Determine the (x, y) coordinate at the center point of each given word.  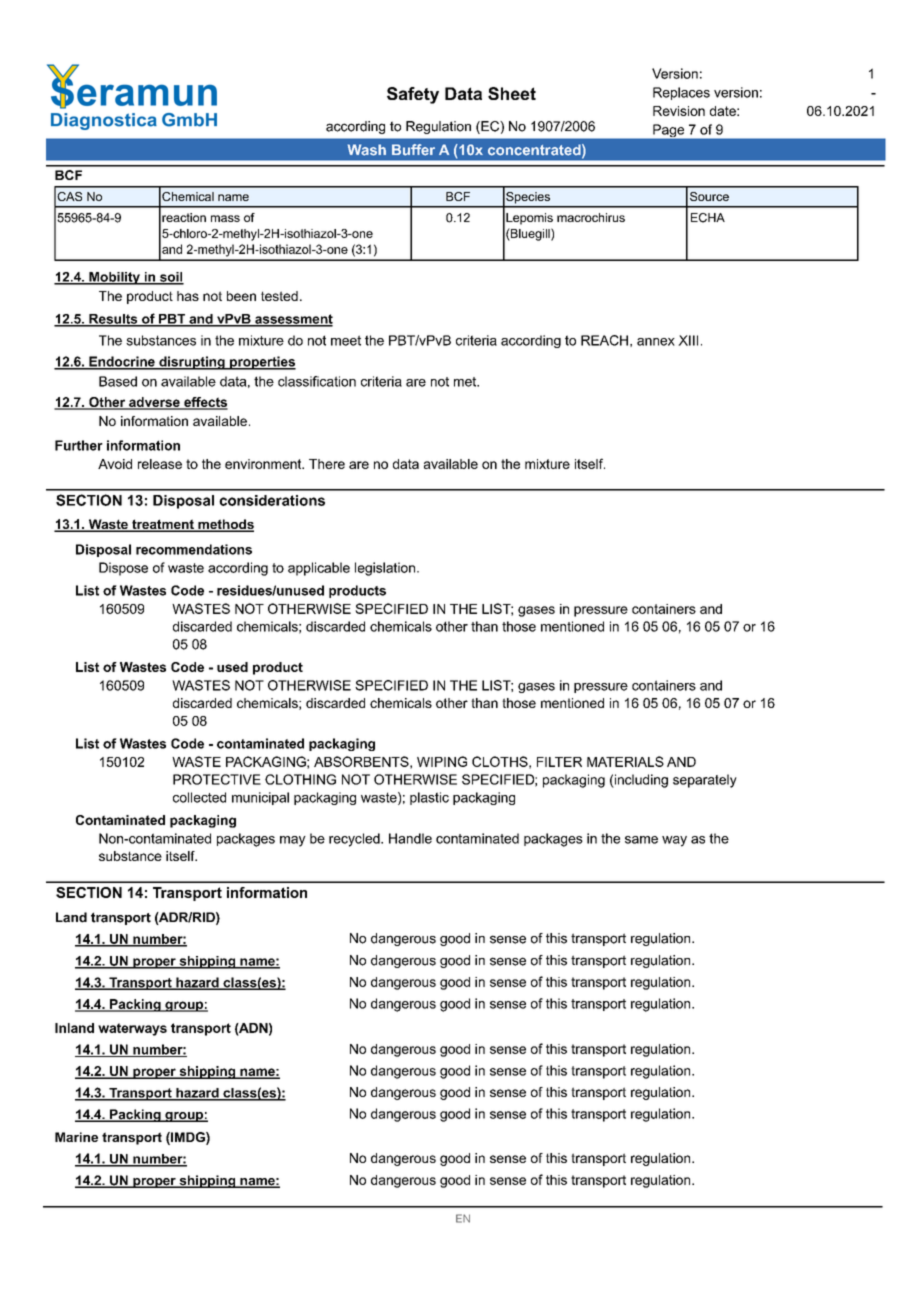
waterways (132, 1029)
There (327, 464)
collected (199, 797)
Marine (76, 1137)
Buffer (413, 150)
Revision (679, 111)
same (641, 840)
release (160, 464)
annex (656, 342)
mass (225, 218)
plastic (429, 798)
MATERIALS (625, 761)
